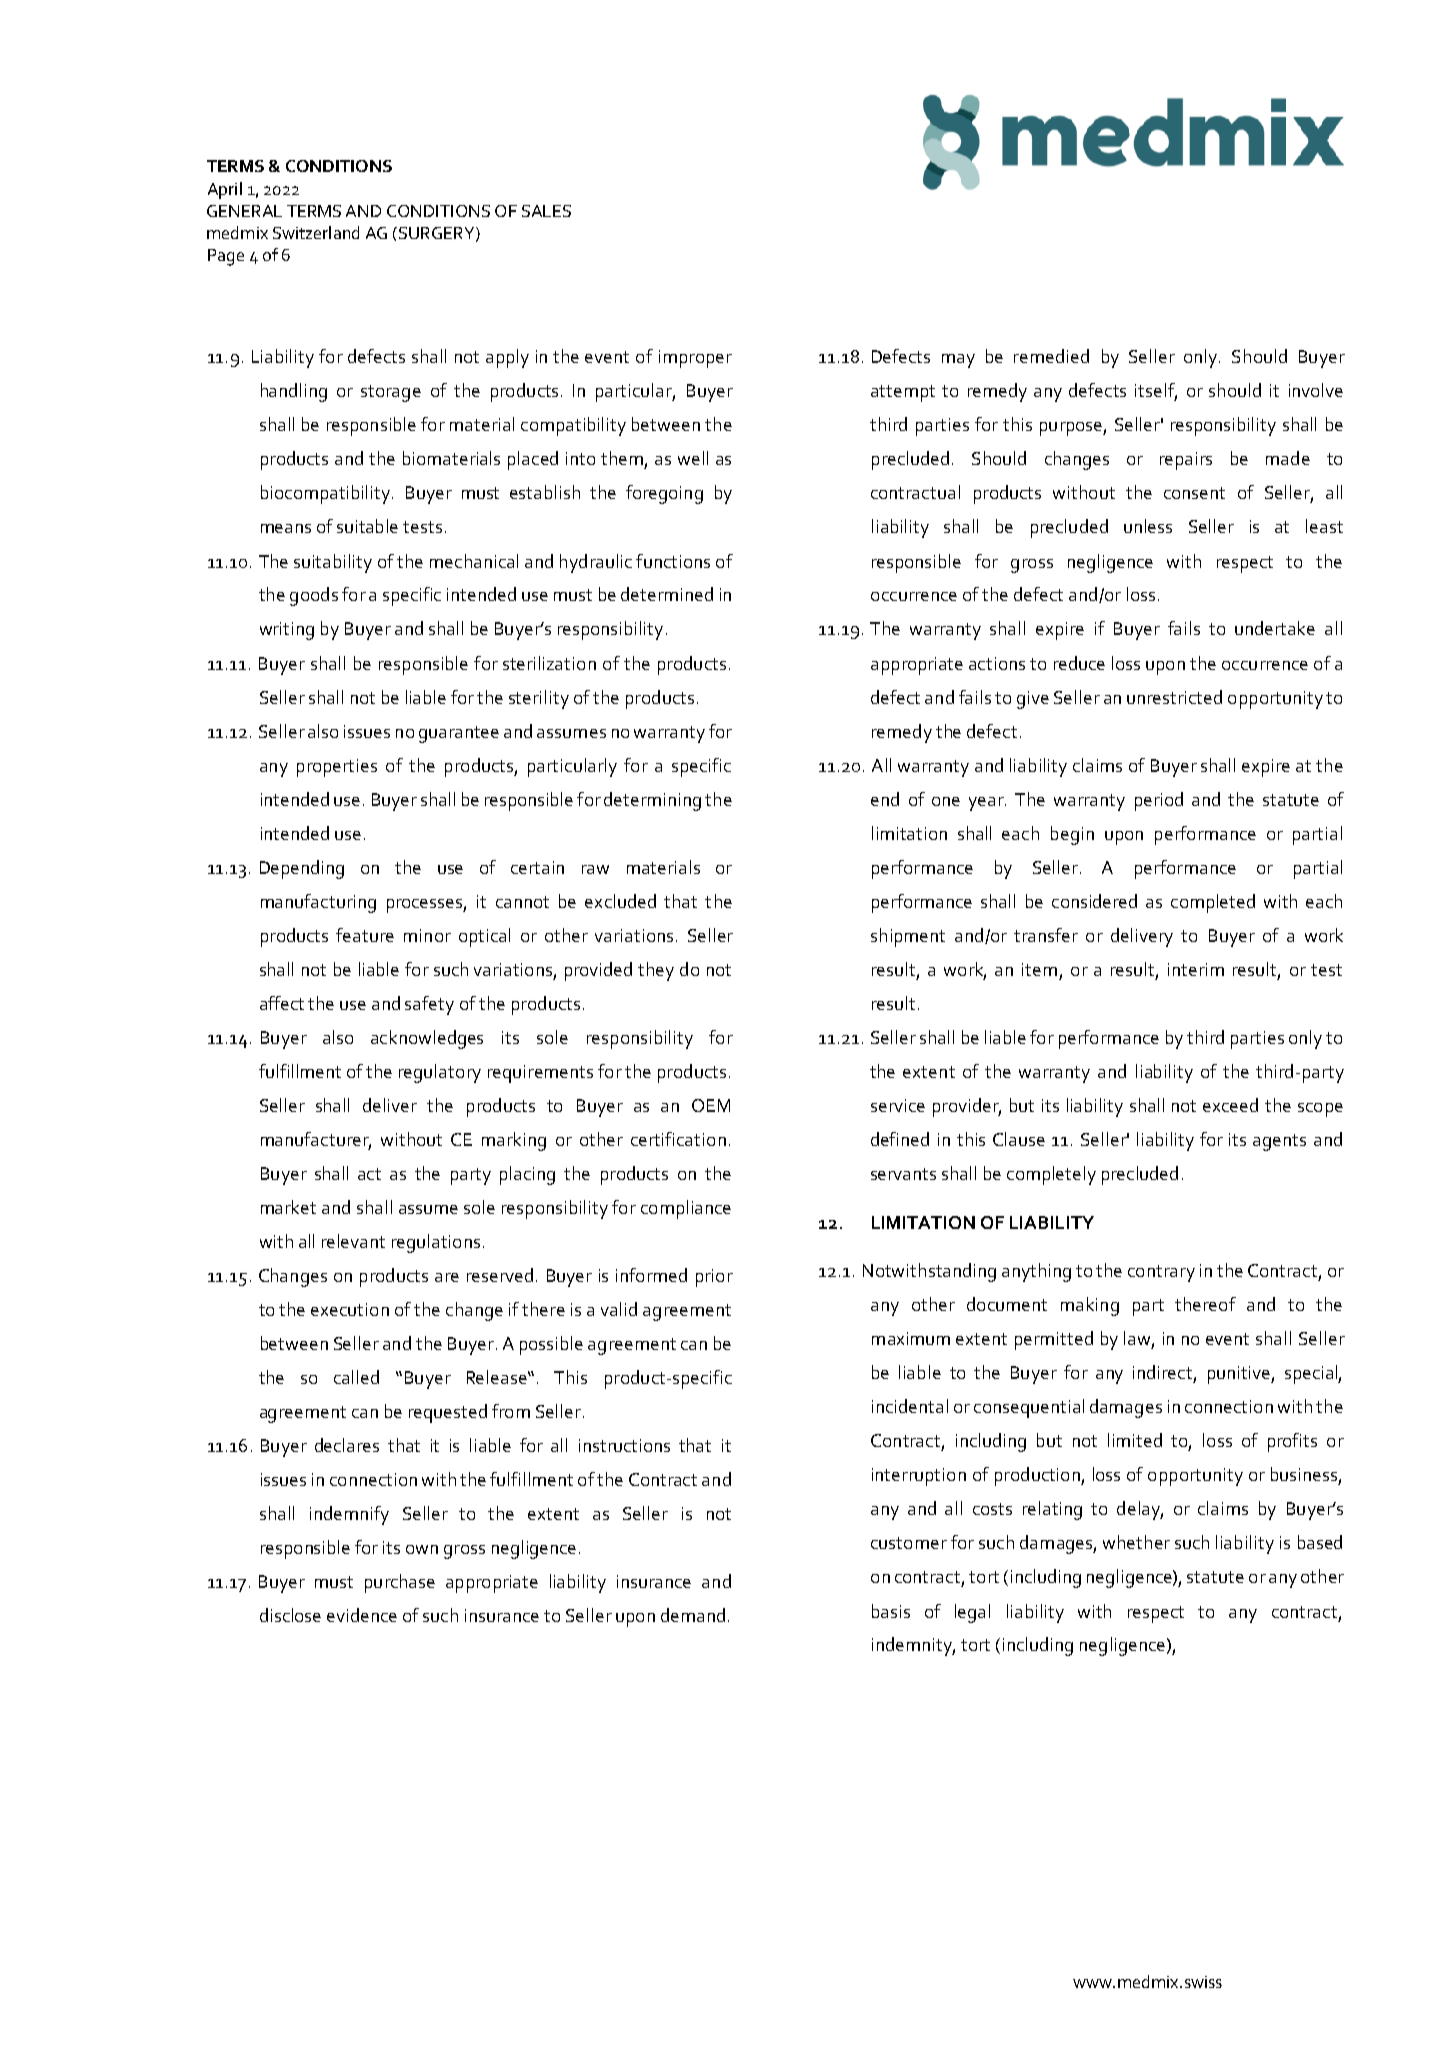 The height and width of the screenshot is (2046, 1447). Describe the element at coordinates (711, 1105) in the screenshot. I see `OEM` at that location.
